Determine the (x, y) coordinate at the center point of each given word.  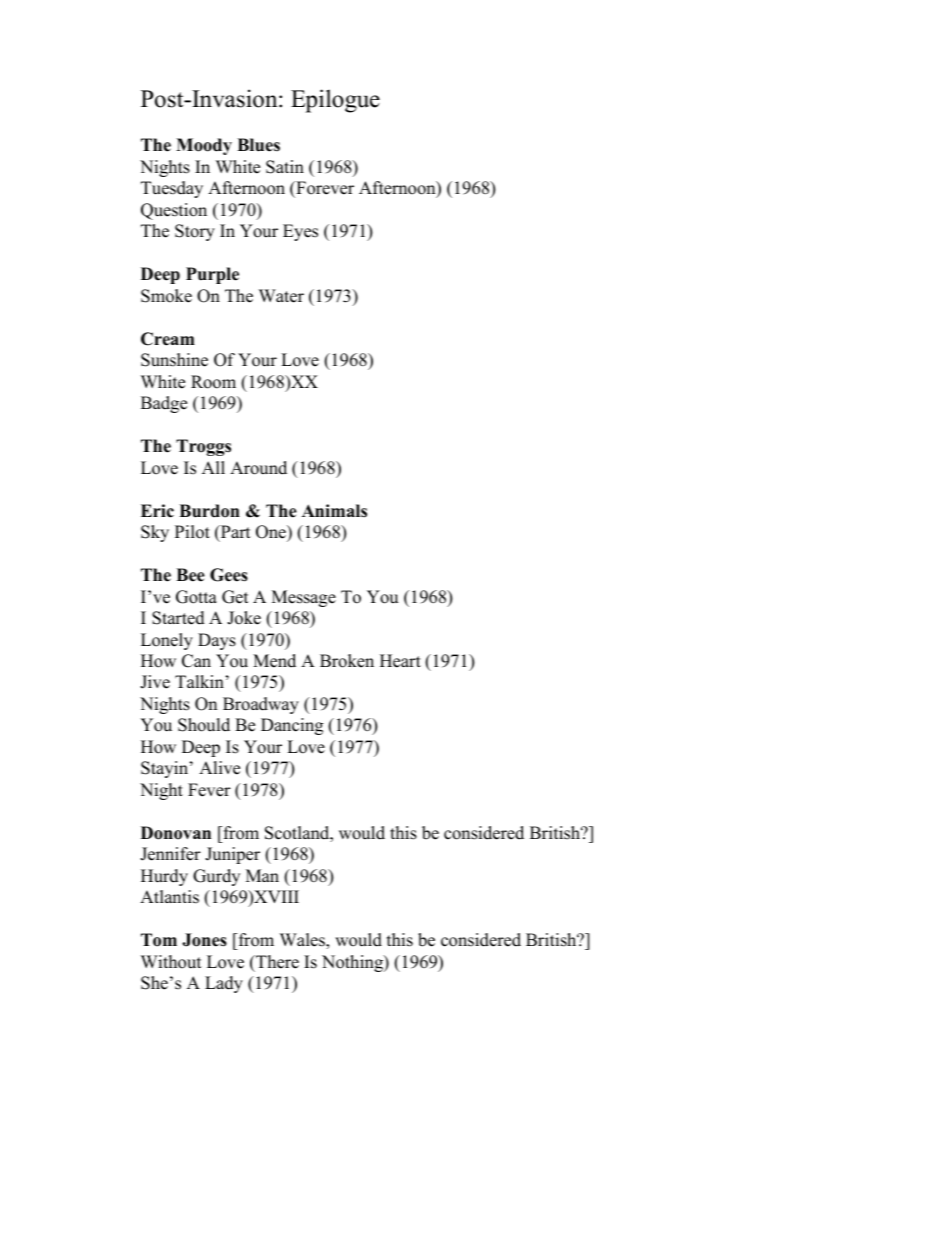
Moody (204, 146)
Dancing (292, 726)
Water (281, 296)
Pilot (192, 532)
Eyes (300, 232)
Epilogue (335, 101)
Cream (168, 339)
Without (171, 962)
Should (204, 725)
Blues (258, 145)
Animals (334, 511)
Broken (347, 661)
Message (304, 598)
